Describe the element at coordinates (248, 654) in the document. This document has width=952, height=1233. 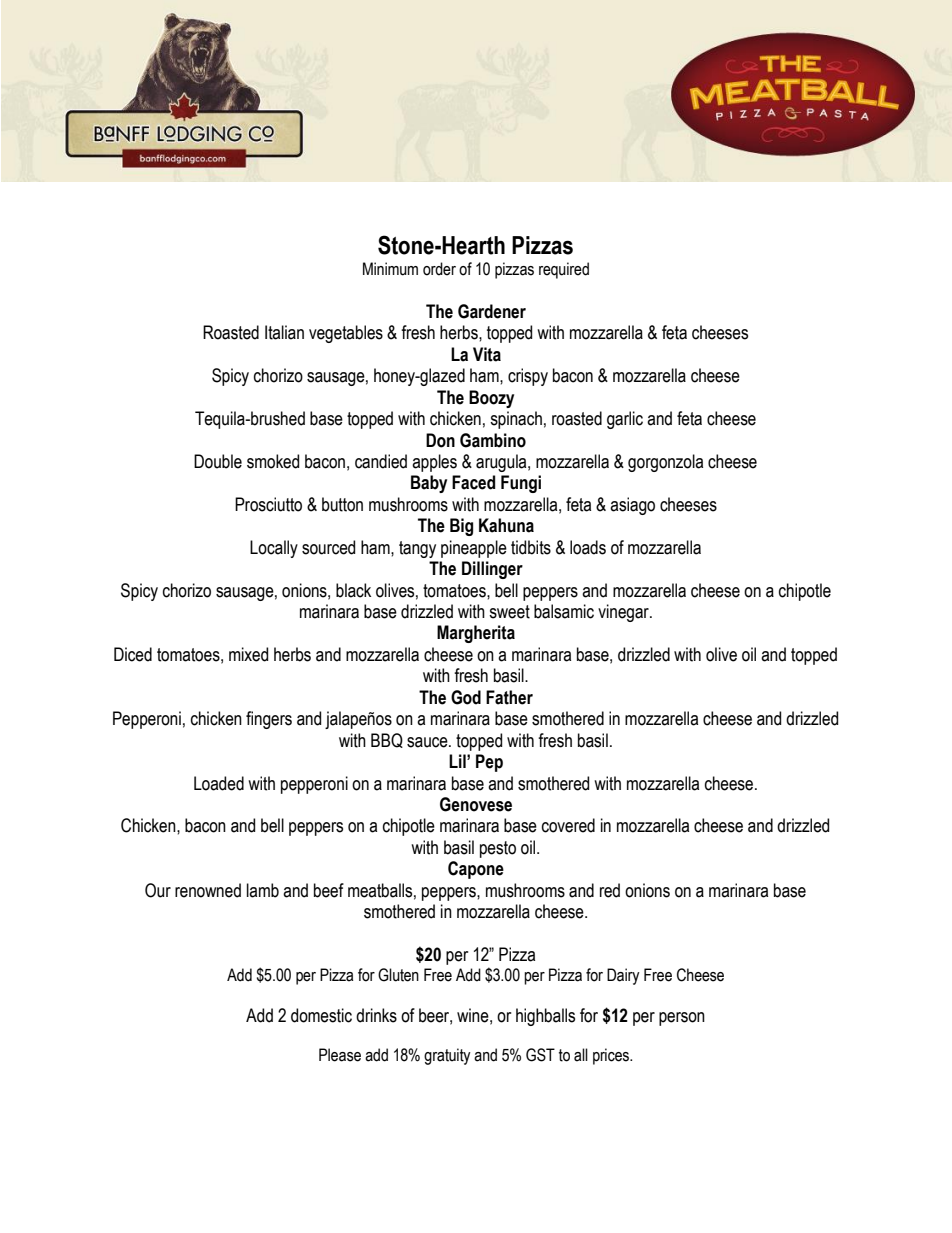
I see `mixed` at that location.
